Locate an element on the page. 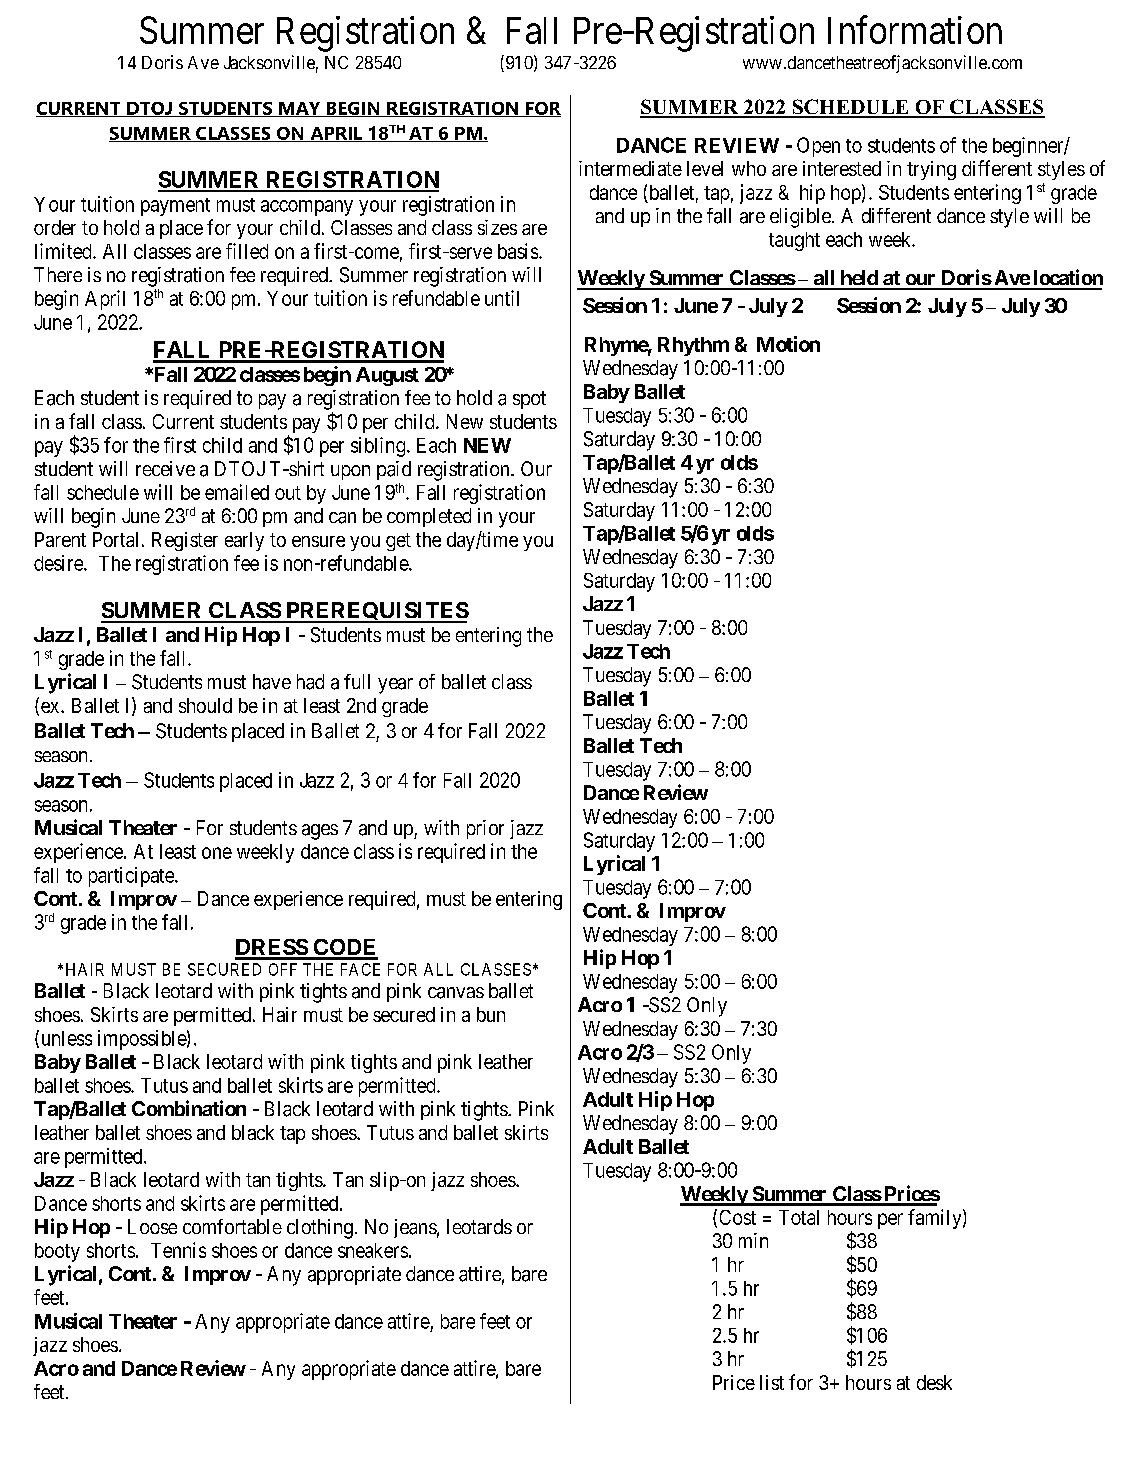 The image size is (1141, 1477). prior is located at coordinates (485, 829).
